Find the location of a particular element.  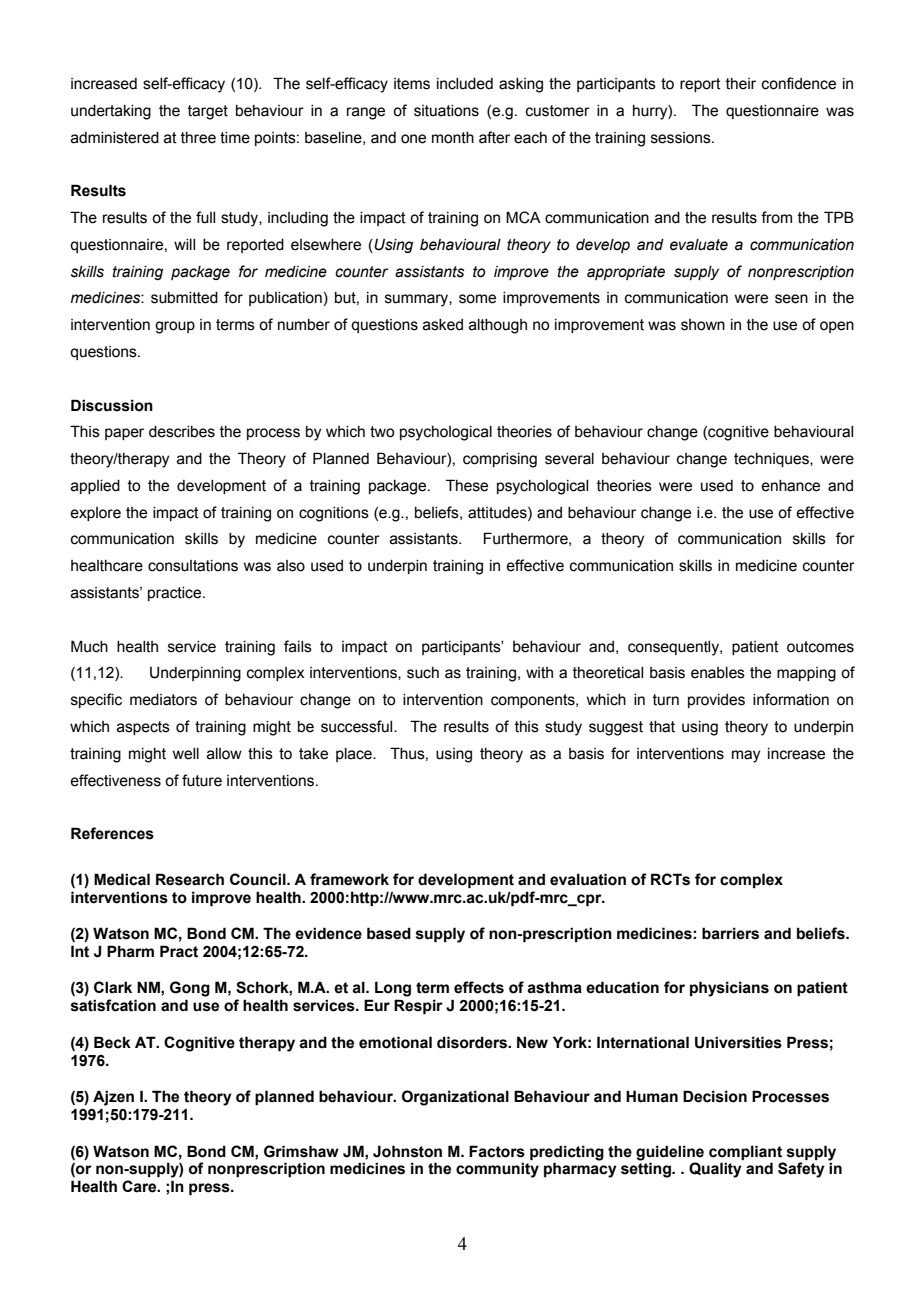

their is located at coordinates (741, 84).
